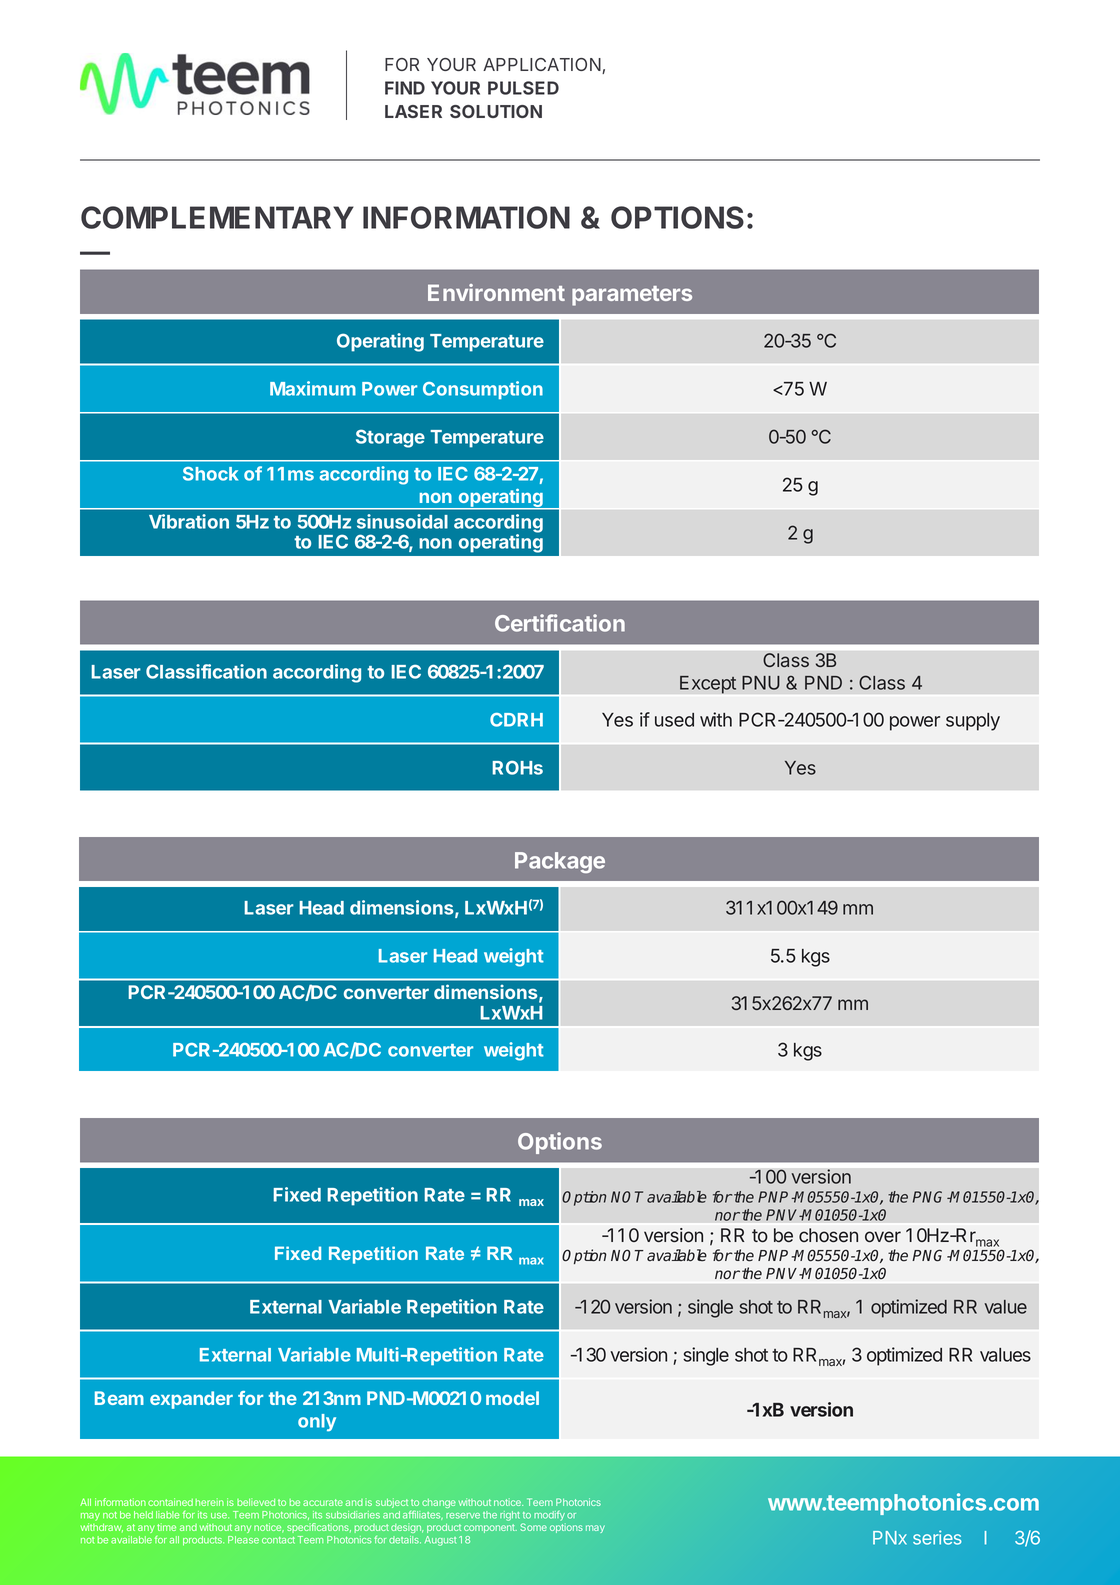 This page has height=1585, width=1120. Describe the element at coordinates (189, 521) in the page. I see `Vibration` at that location.
